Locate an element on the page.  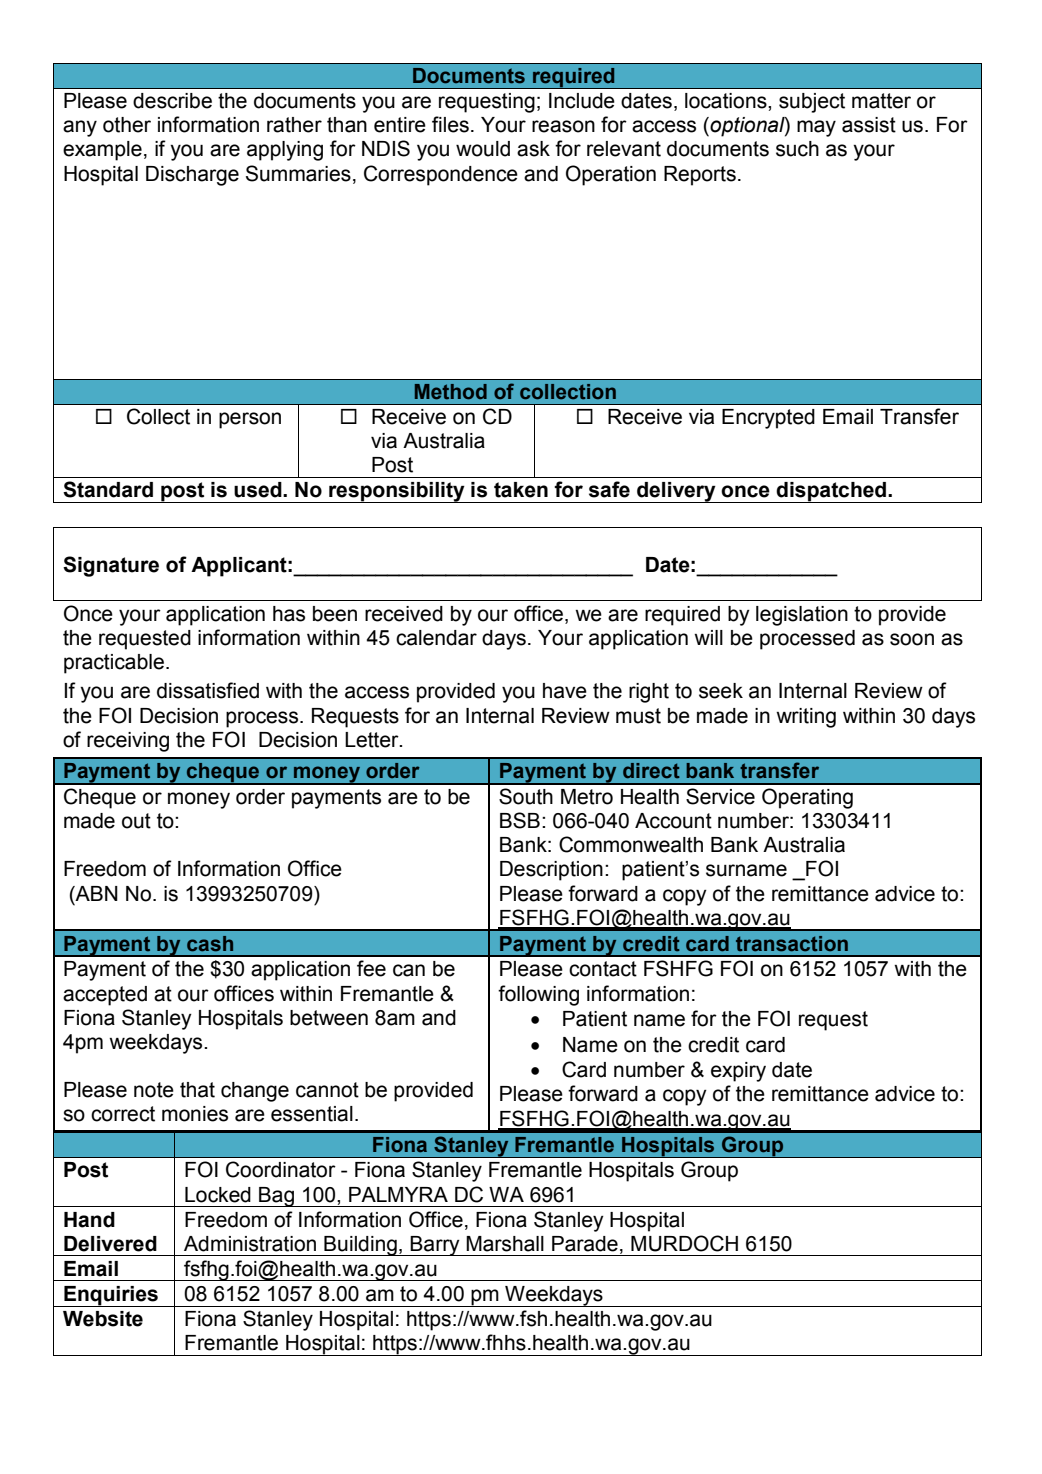
dissatisfied is located at coordinates (208, 690).
